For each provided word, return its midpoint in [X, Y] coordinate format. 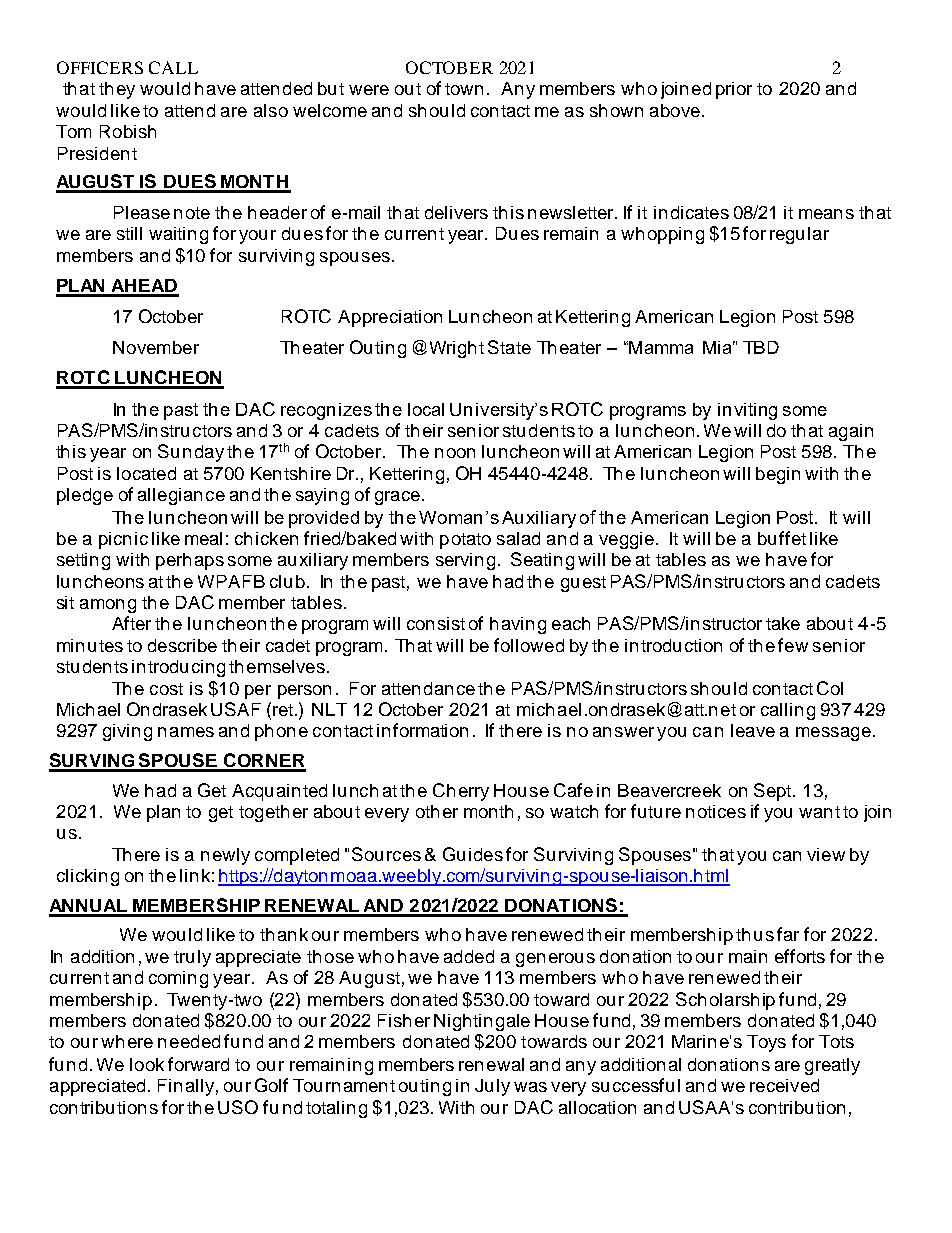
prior [734, 90]
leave [753, 730]
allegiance [181, 496]
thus [755, 934]
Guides [473, 854]
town [464, 89]
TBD [761, 347]
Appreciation [390, 318]
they [117, 90]
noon [455, 453]
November [156, 347]
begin [778, 475]
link [195, 875]
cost [166, 689]
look [147, 1064]
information [422, 730]
